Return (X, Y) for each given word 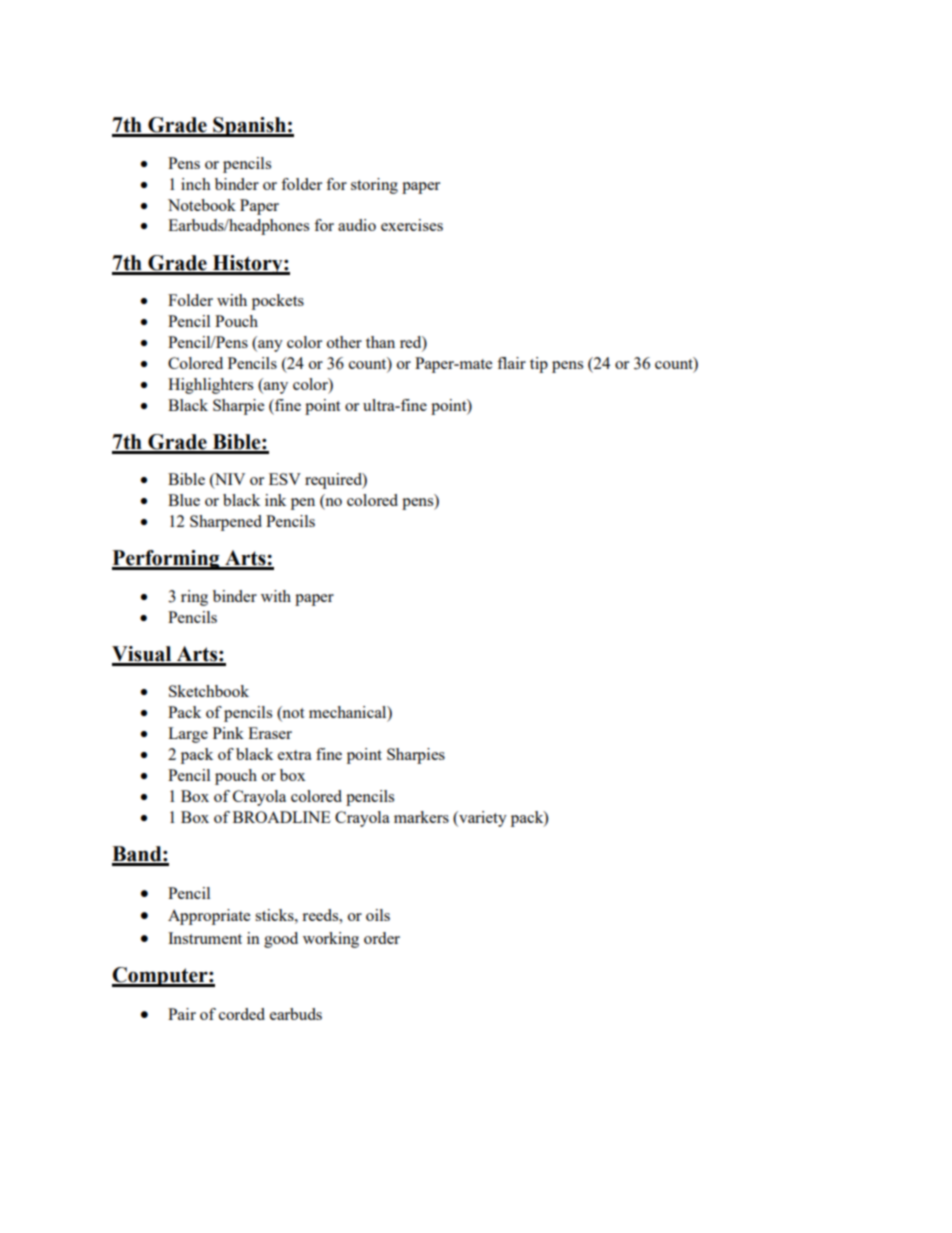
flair (511, 363)
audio (357, 225)
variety (482, 819)
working (331, 940)
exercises (412, 225)
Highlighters (210, 386)
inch (196, 184)
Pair (182, 1014)
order (382, 938)
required (334, 481)
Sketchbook (209, 691)
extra (295, 755)
